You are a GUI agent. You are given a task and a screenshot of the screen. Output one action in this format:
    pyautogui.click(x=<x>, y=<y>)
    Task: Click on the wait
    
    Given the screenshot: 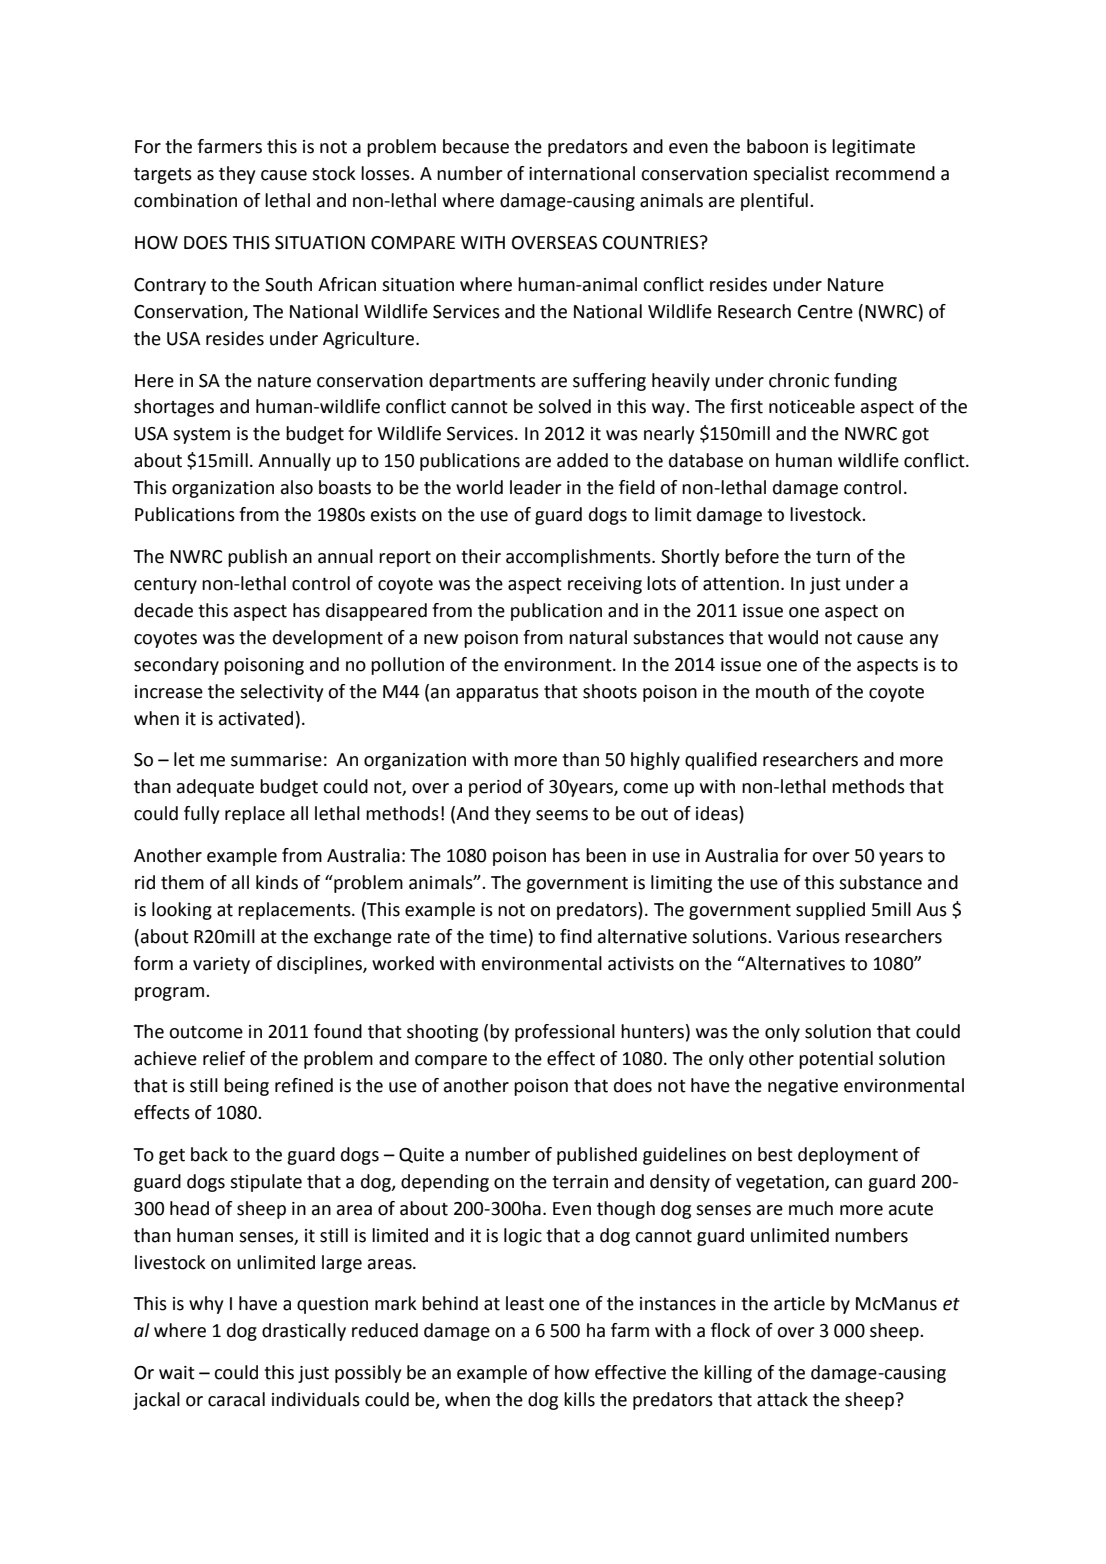 What is the action you would take?
    pyautogui.click(x=177, y=1373)
